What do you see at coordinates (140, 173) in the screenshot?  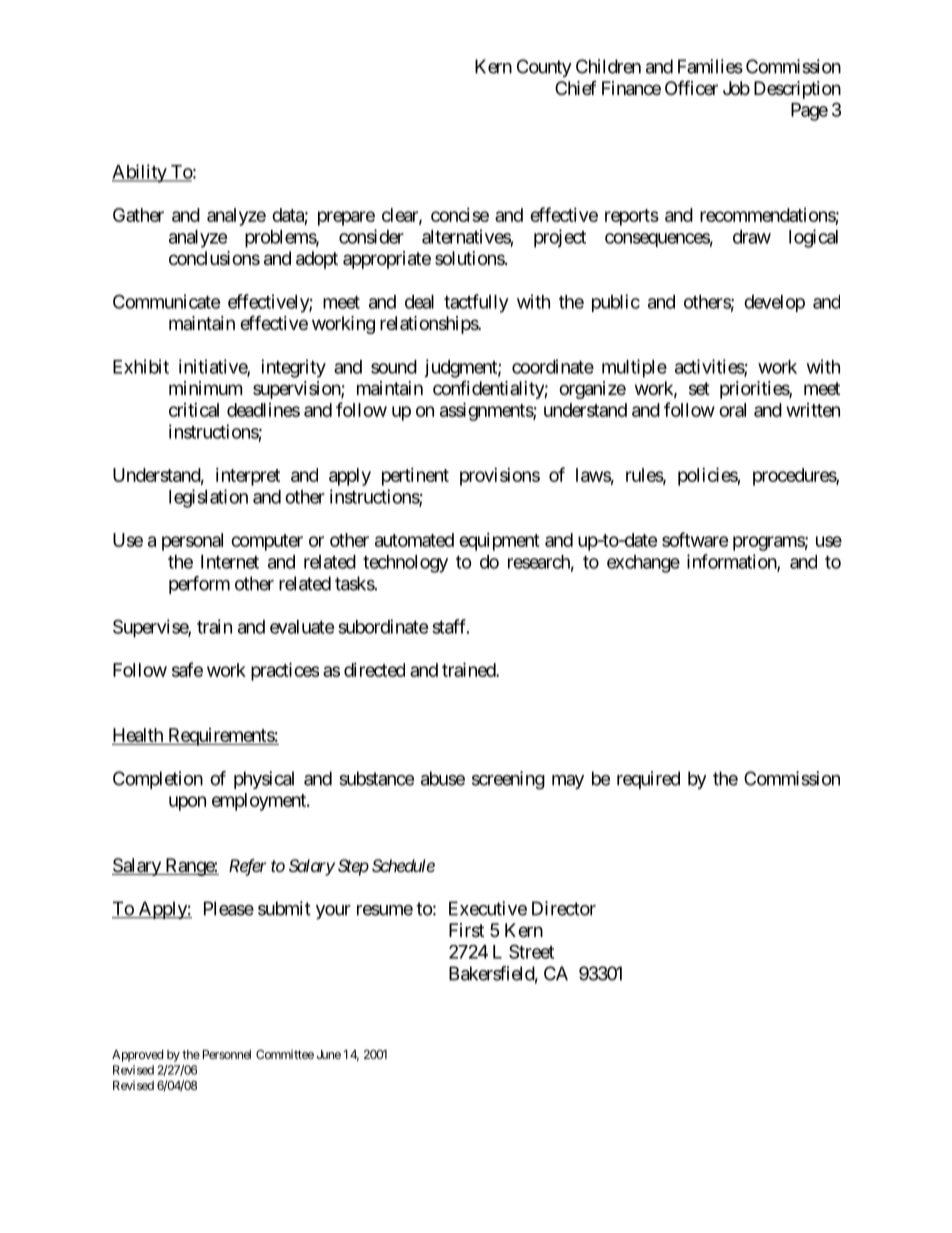 I see `Ability` at bounding box center [140, 173].
